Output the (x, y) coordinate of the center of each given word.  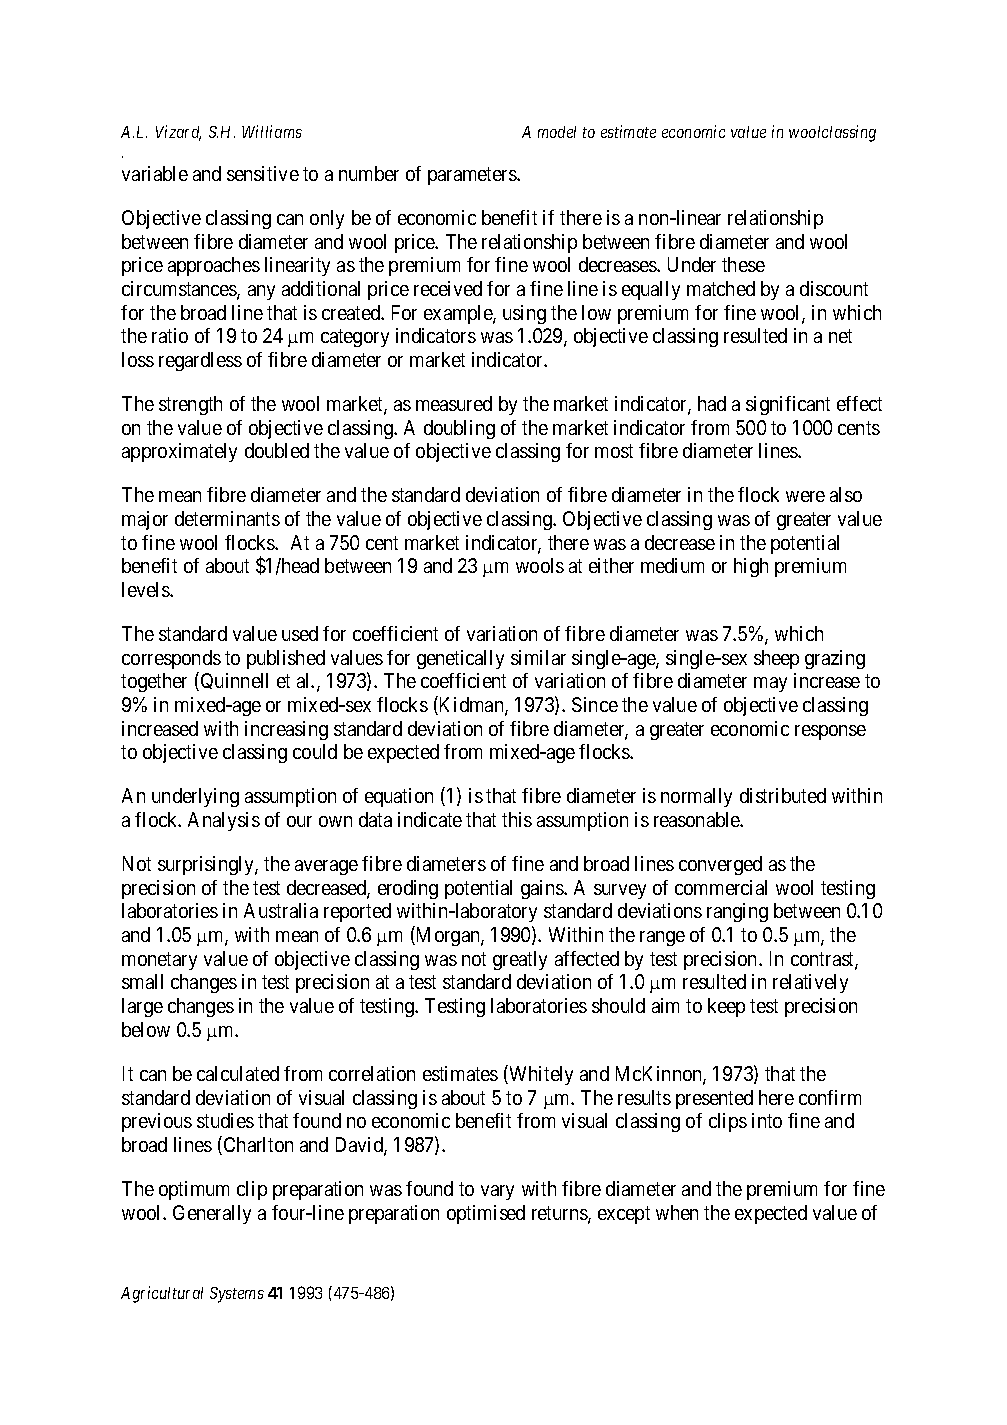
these (743, 264)
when (677, 1212)
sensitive (263, 173)
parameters (473, 176)
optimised (486, 1214)
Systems (237, 1295)
